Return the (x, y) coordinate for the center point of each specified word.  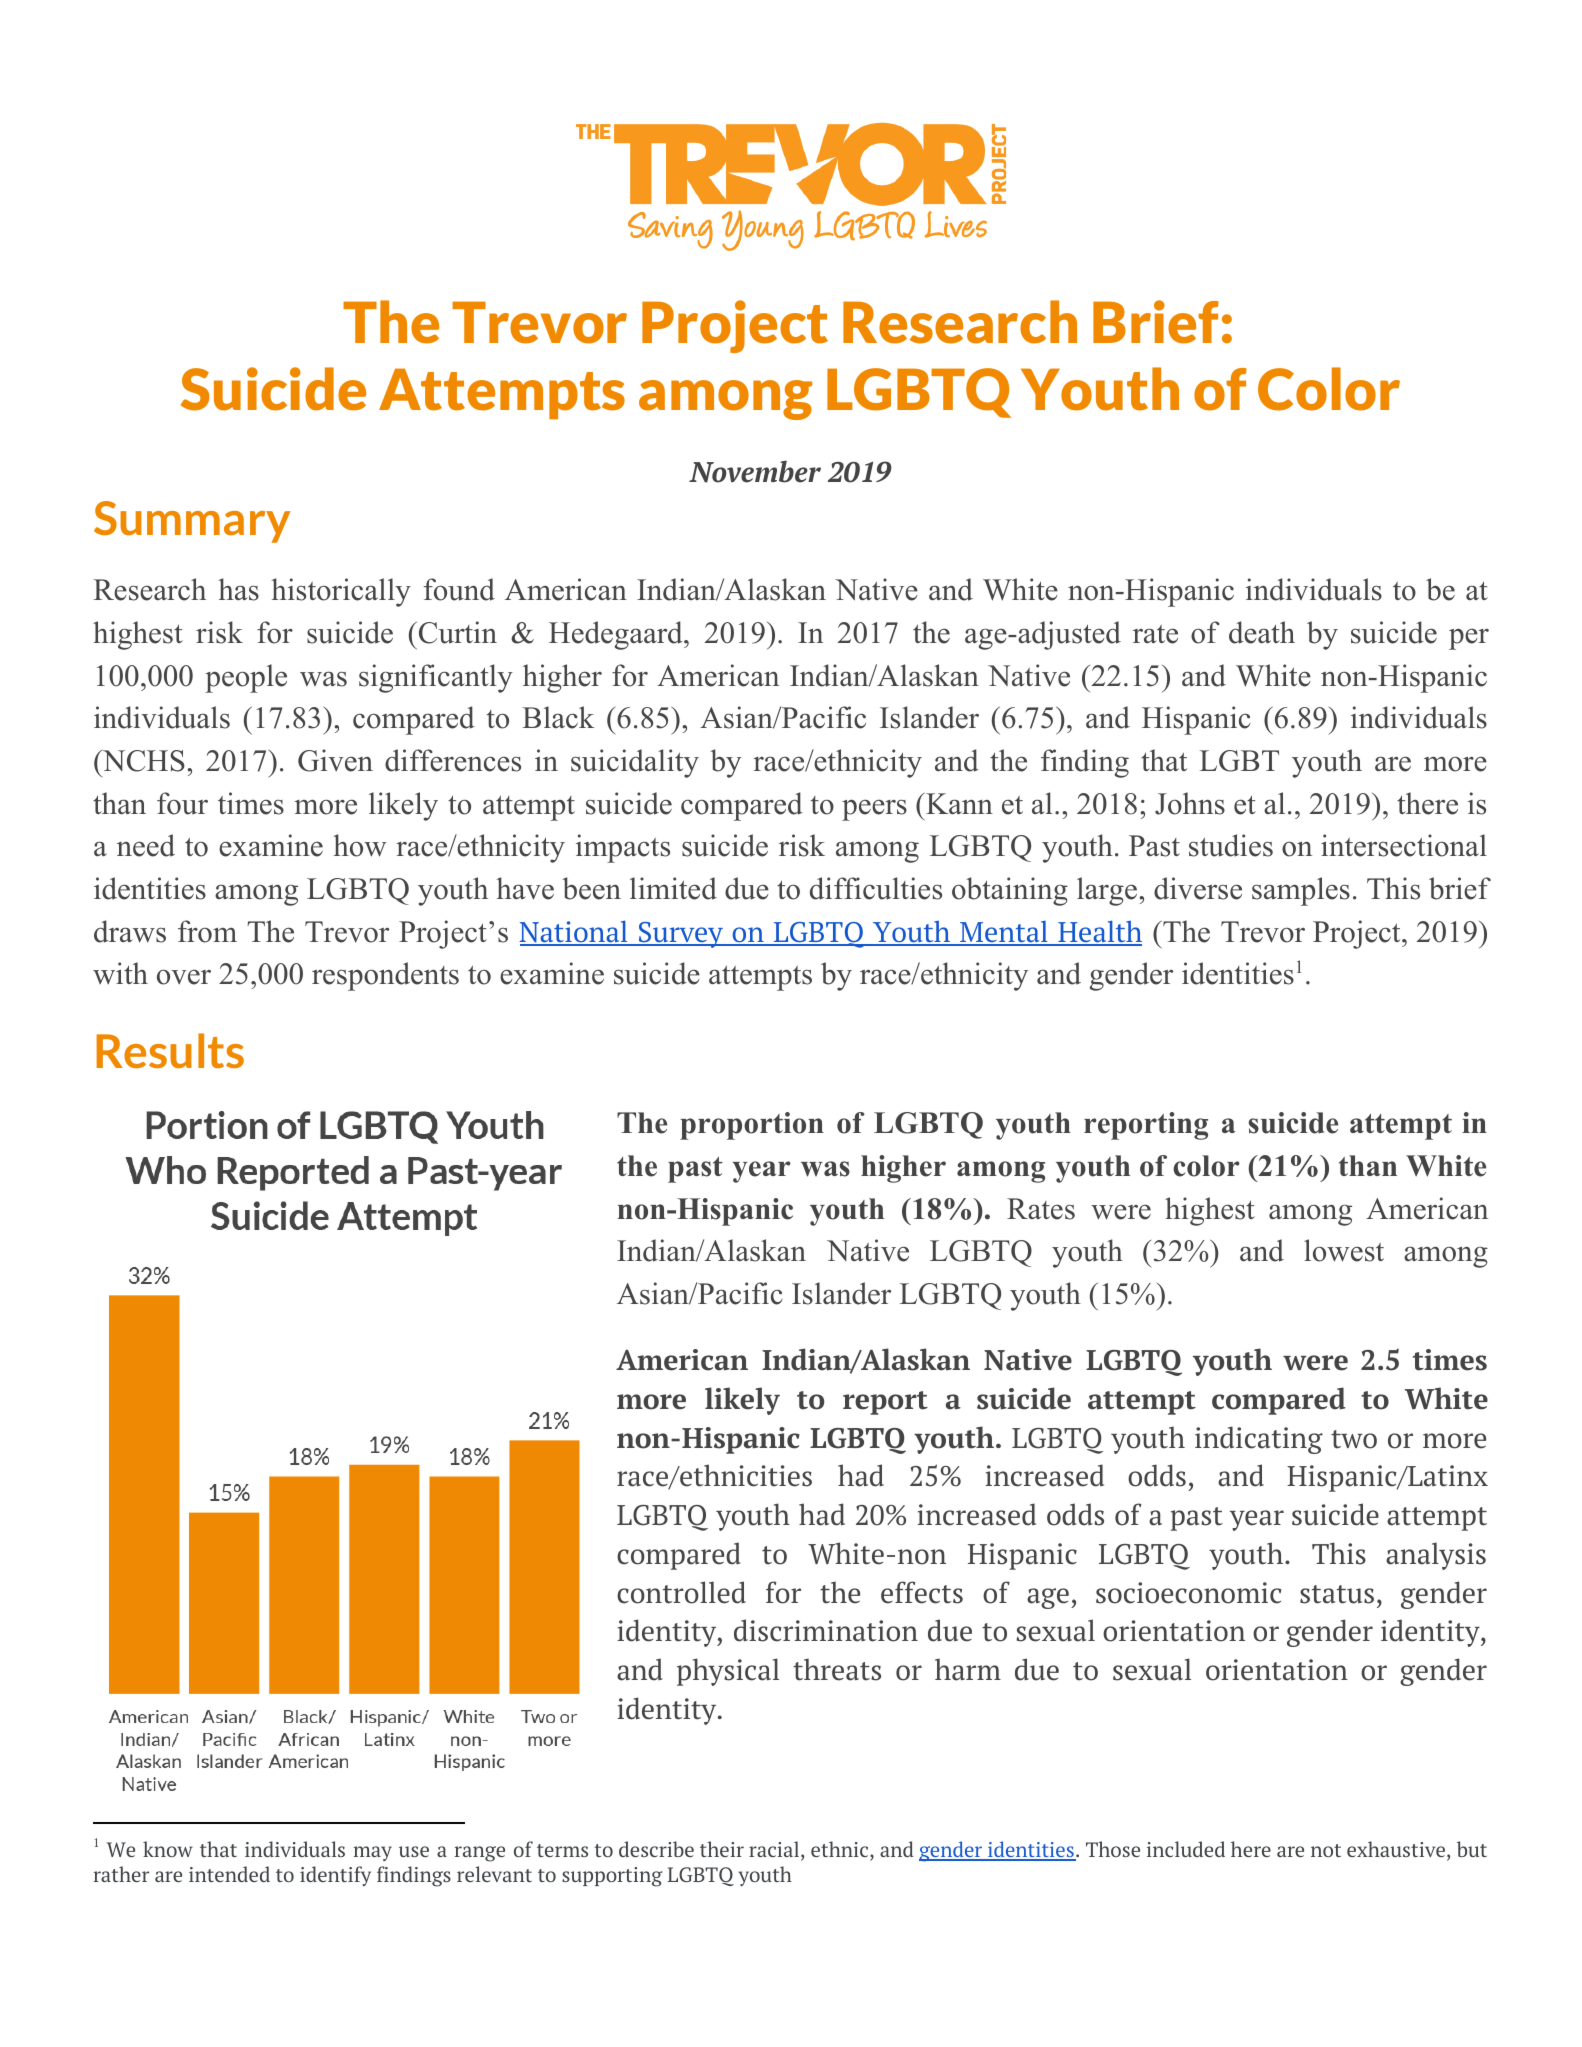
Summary (192, 522)
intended (229, 1874)
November (755, 471)
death (1262, 632)
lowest (1344, 1250)
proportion (752, 1126)
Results (170, 1050)
